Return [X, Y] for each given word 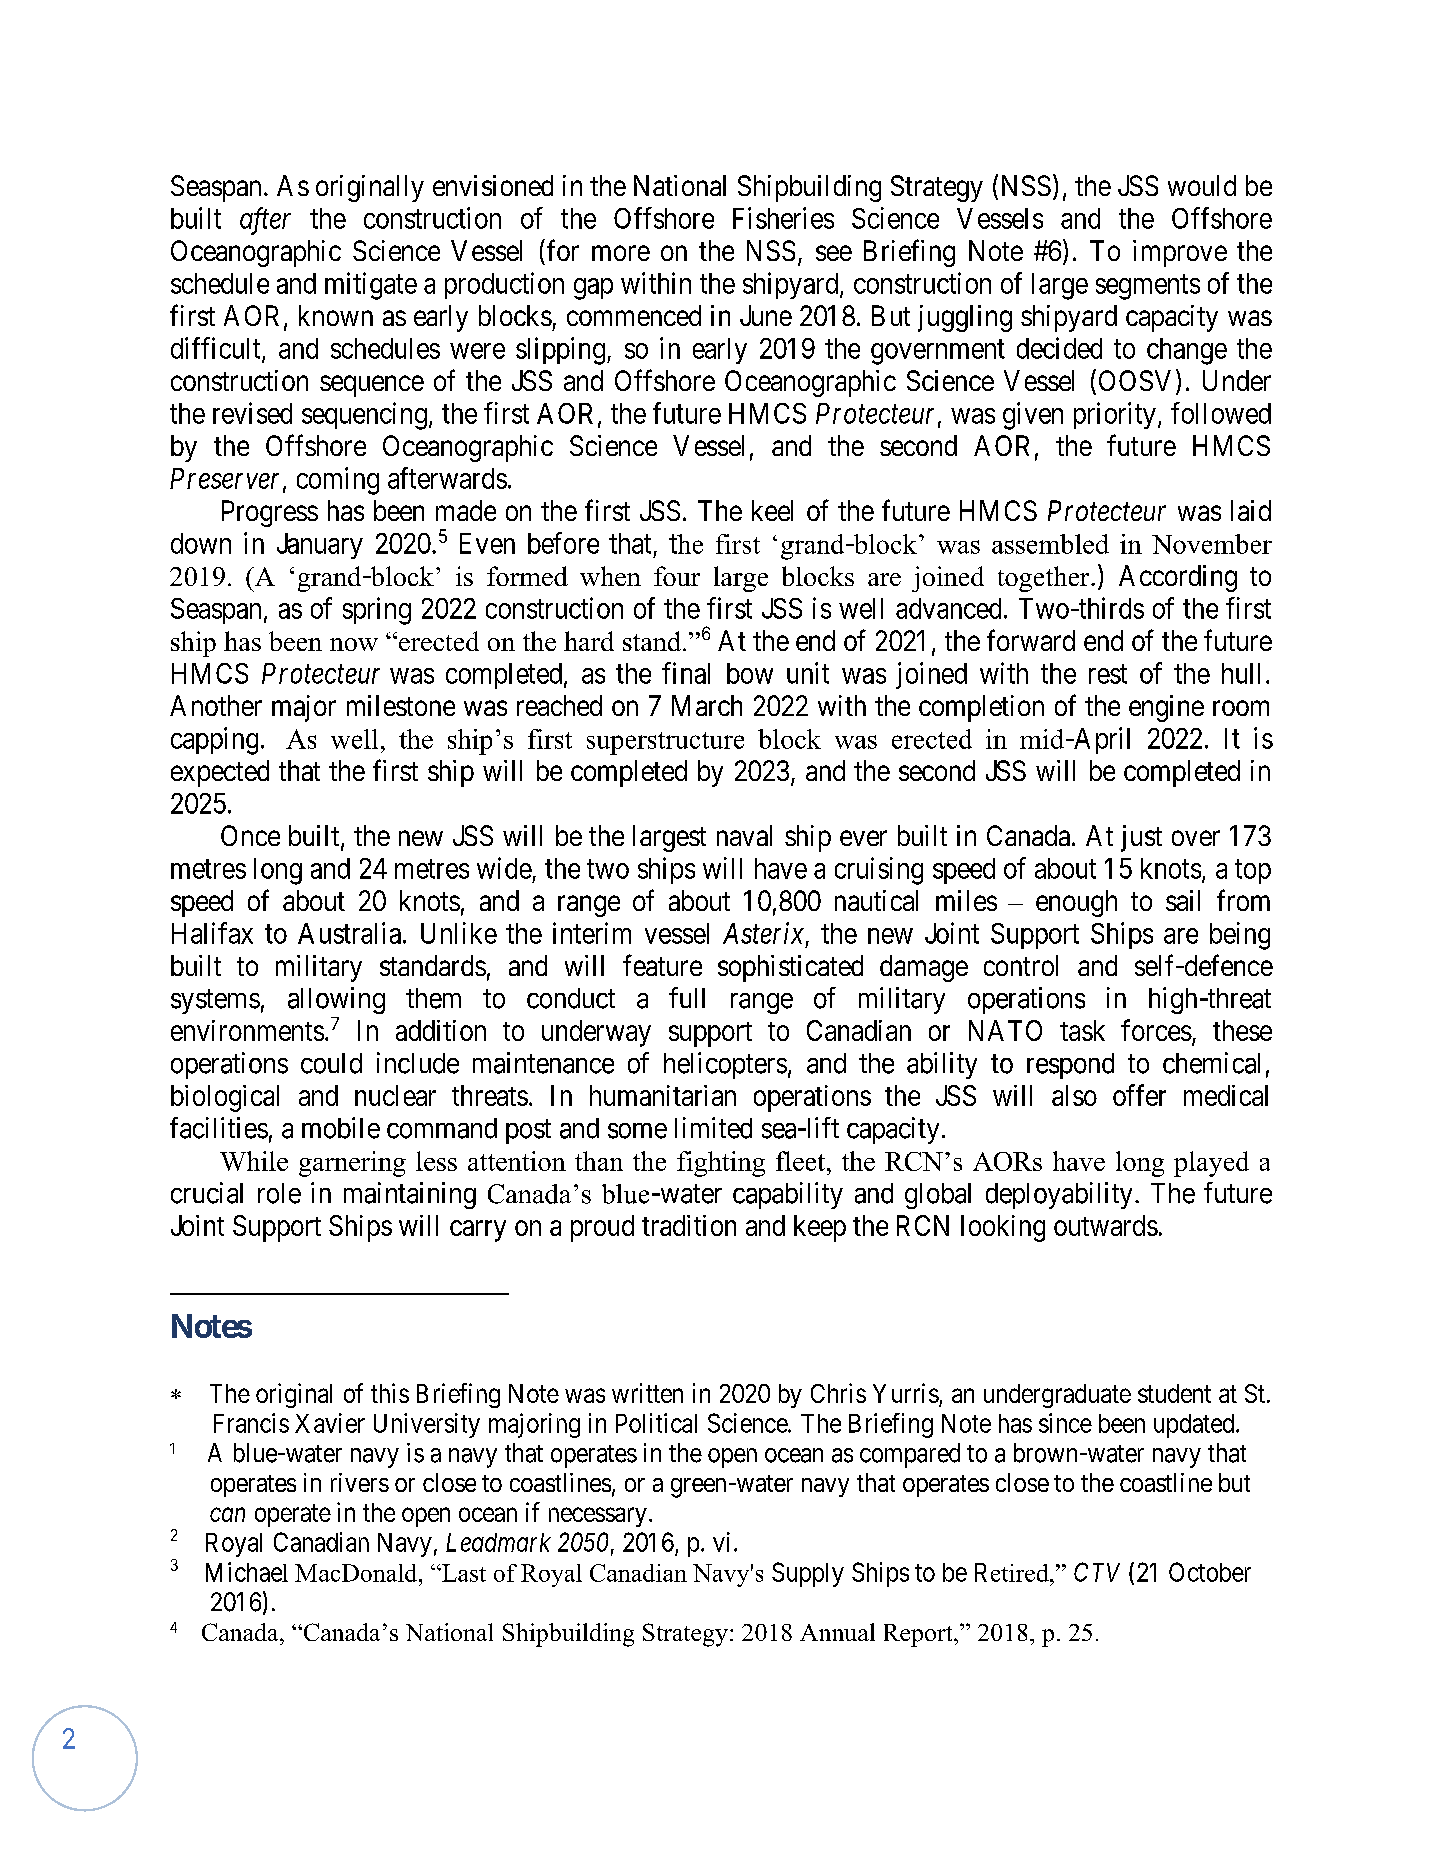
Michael [247, 1572]
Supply [808, 1574]
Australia [351, 933]
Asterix [763, 933]
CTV [1097, 1572]
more [621, 253]
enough [1076, 903]
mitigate [371, 286]
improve [1180, 253]
